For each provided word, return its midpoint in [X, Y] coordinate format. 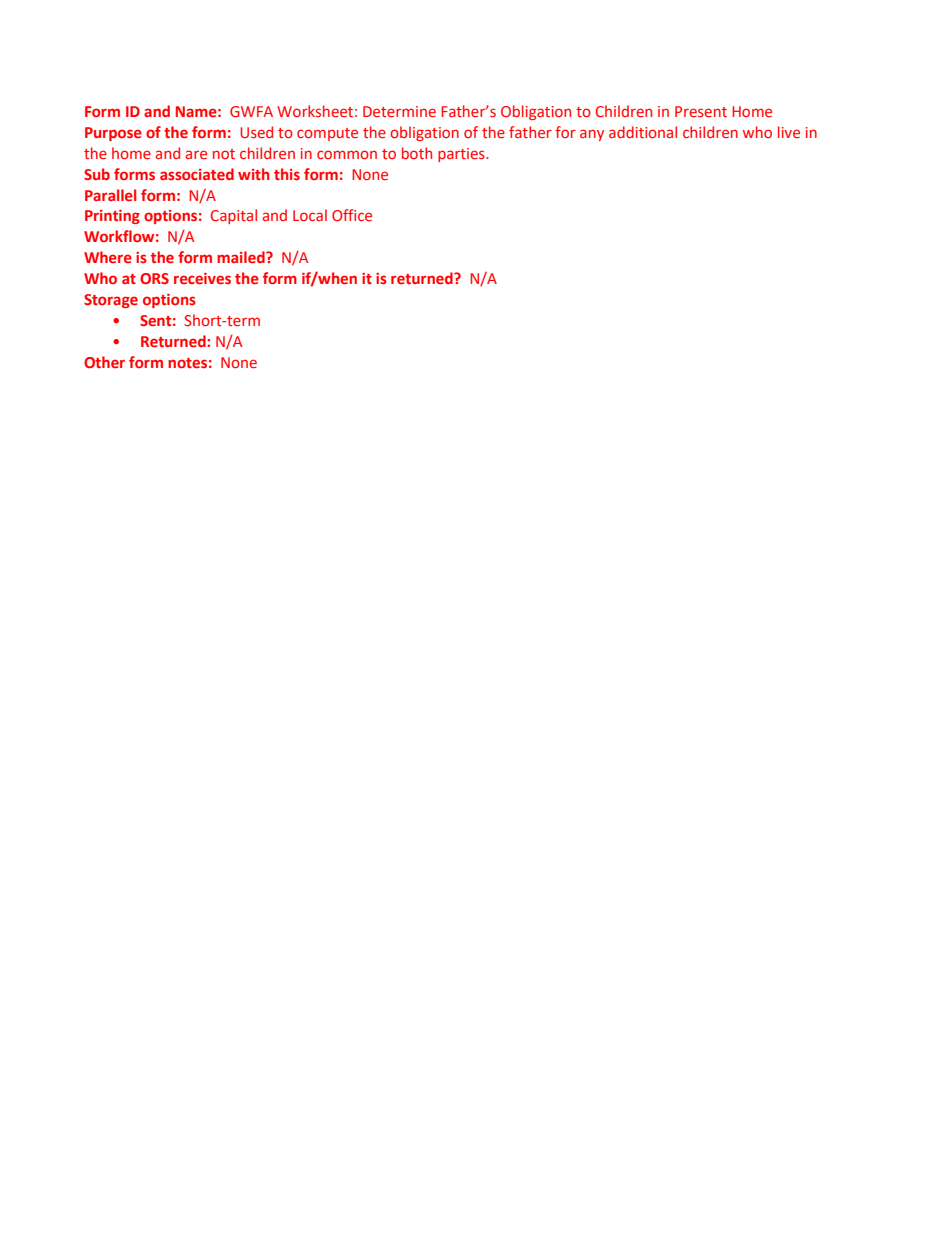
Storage [111, 301]
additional [643, 132]
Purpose [113, 134]
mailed [242, 257]
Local [310, 215]
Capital [234, 216]
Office [352, 215]
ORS [154, 278]
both [417, 153]
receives [202, 278]
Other [104, 362]
